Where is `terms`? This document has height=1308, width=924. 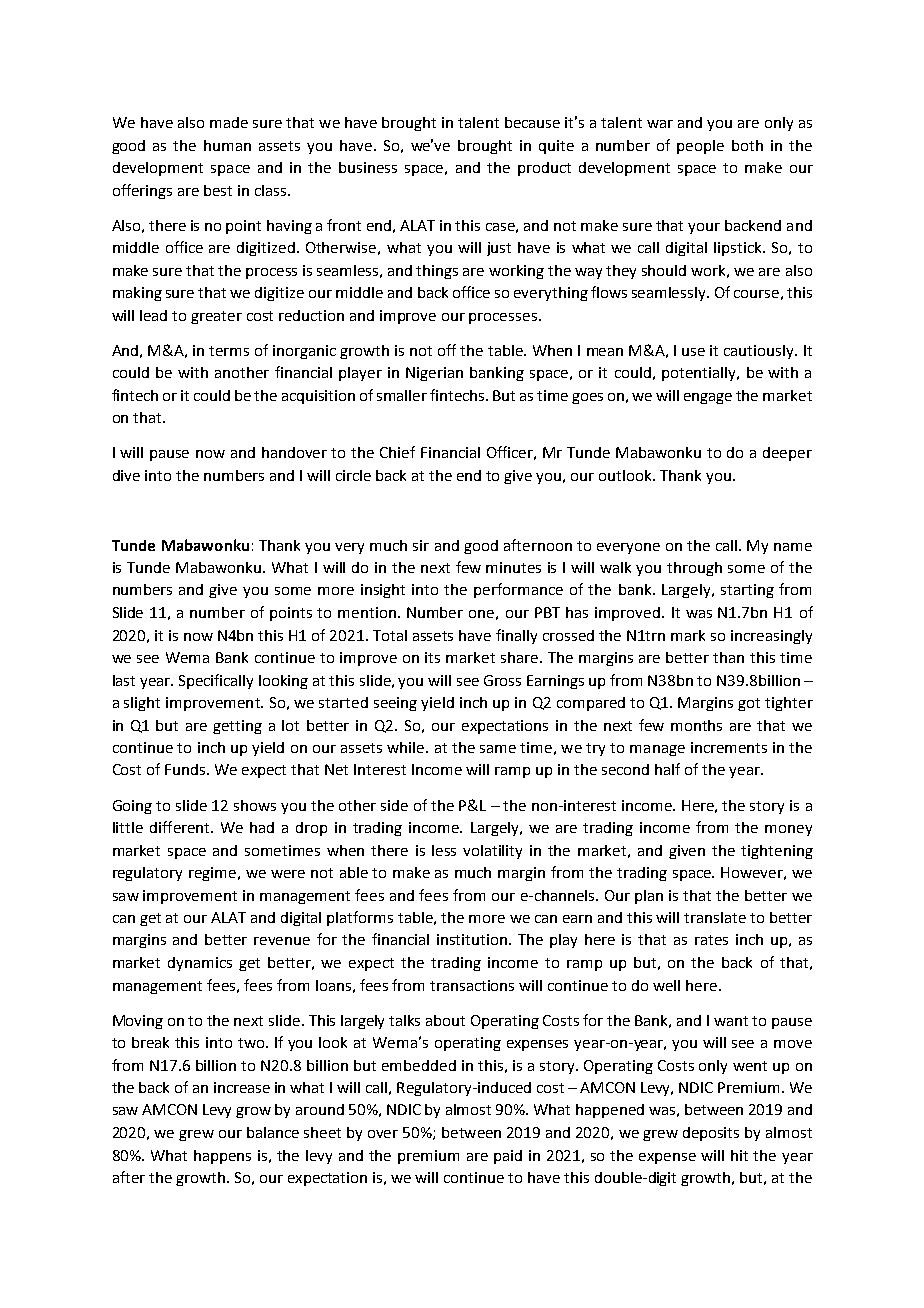 terms is located at coordinates (229, 351).
